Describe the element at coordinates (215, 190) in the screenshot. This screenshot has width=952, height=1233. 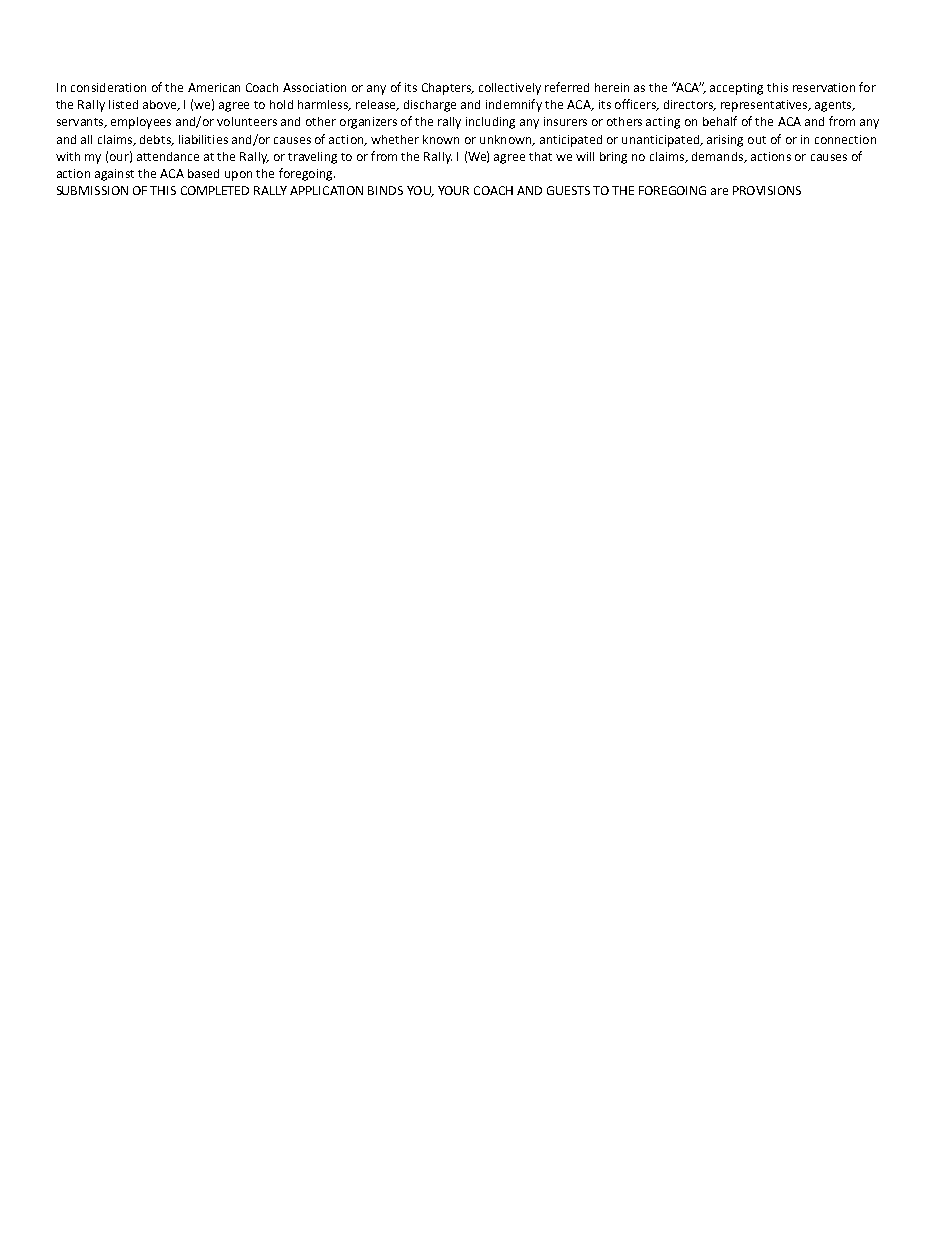
I see `COMPLETED` at that location.
